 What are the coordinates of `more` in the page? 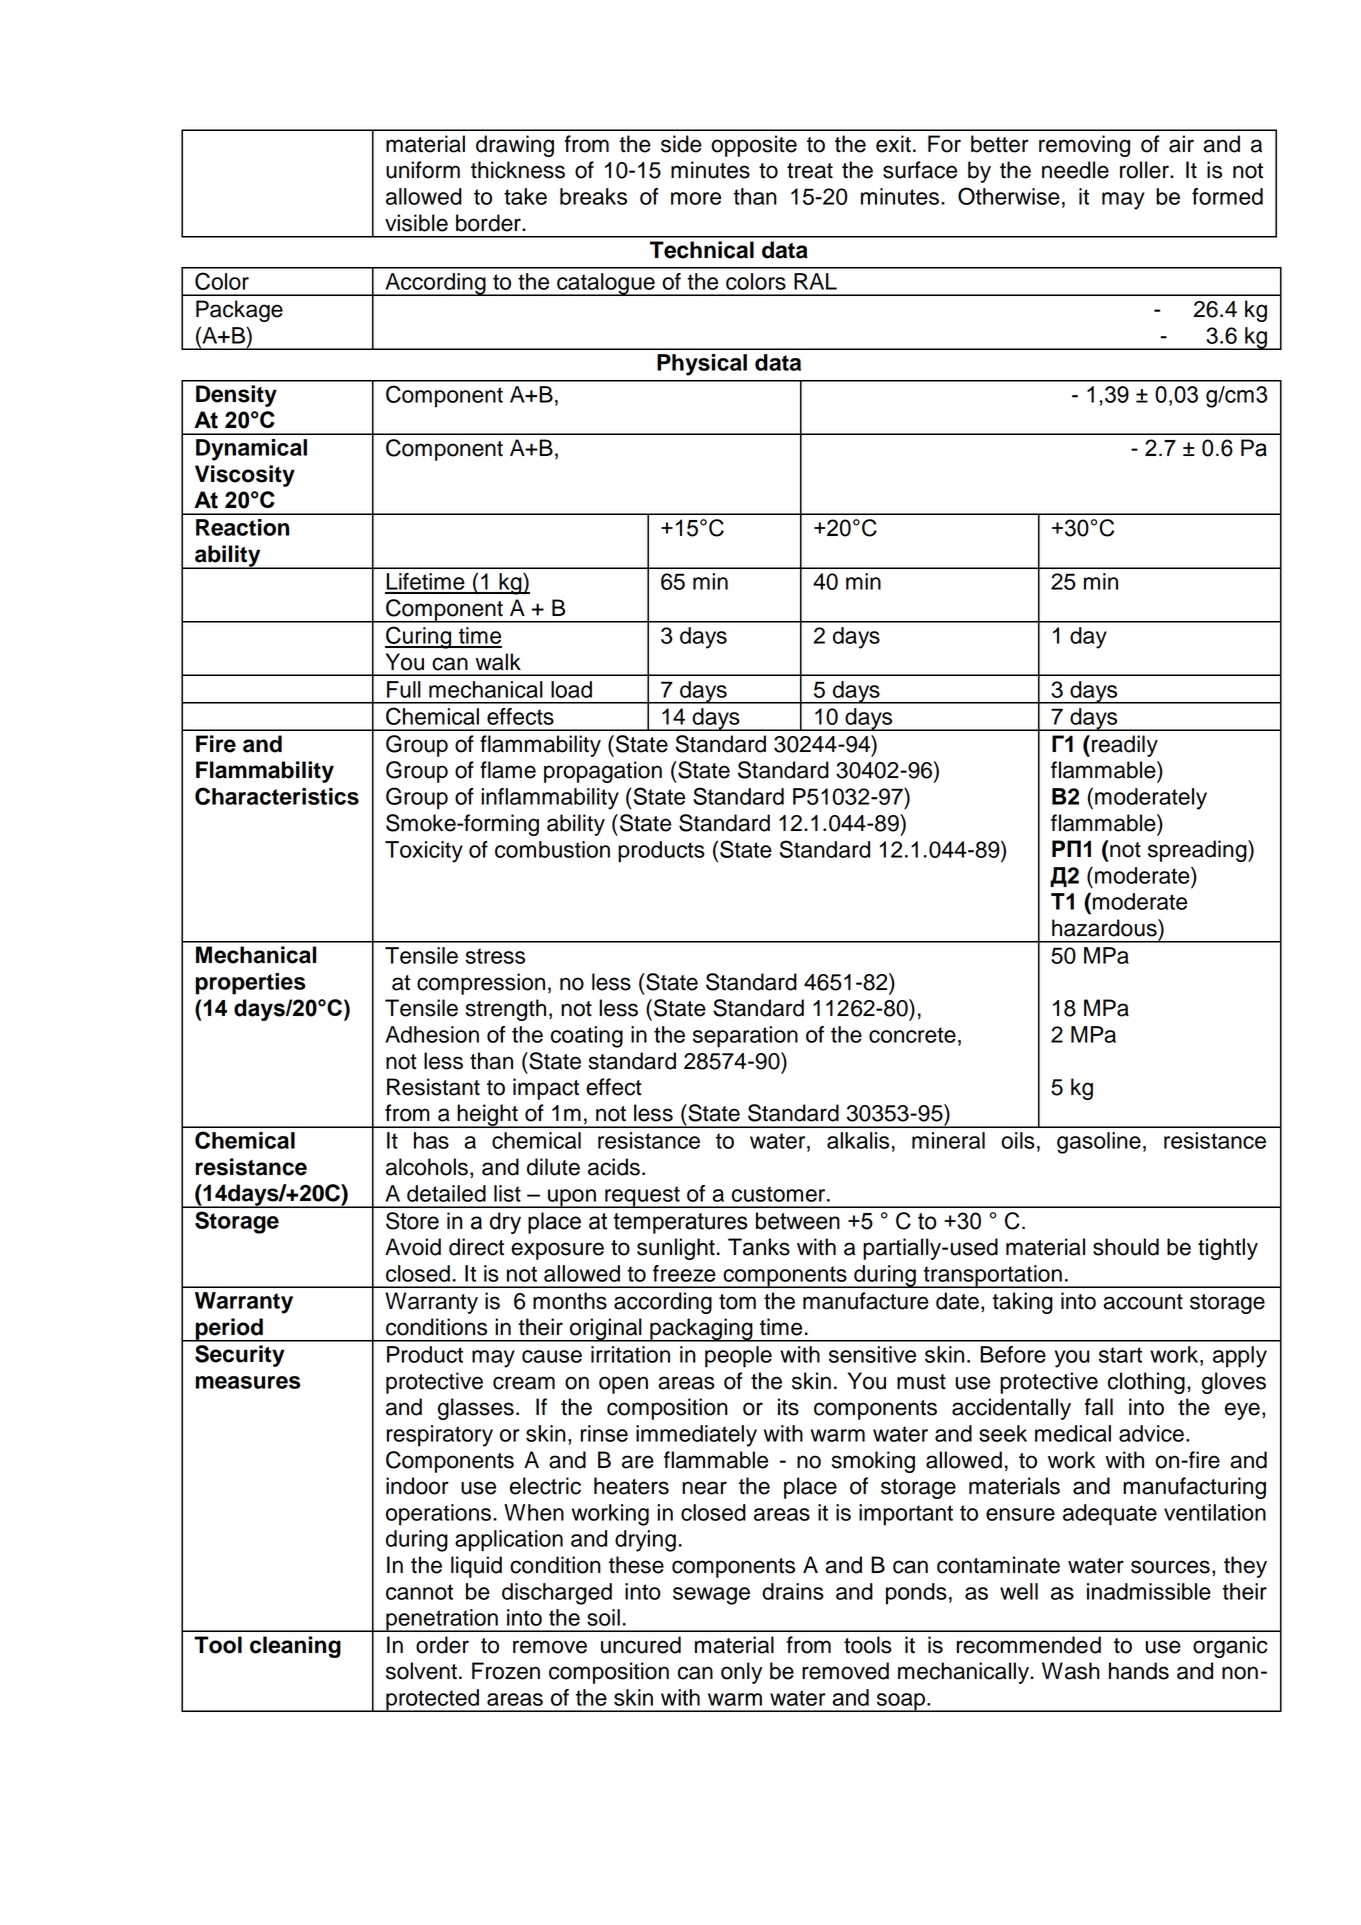 It's located at (696, 198).
